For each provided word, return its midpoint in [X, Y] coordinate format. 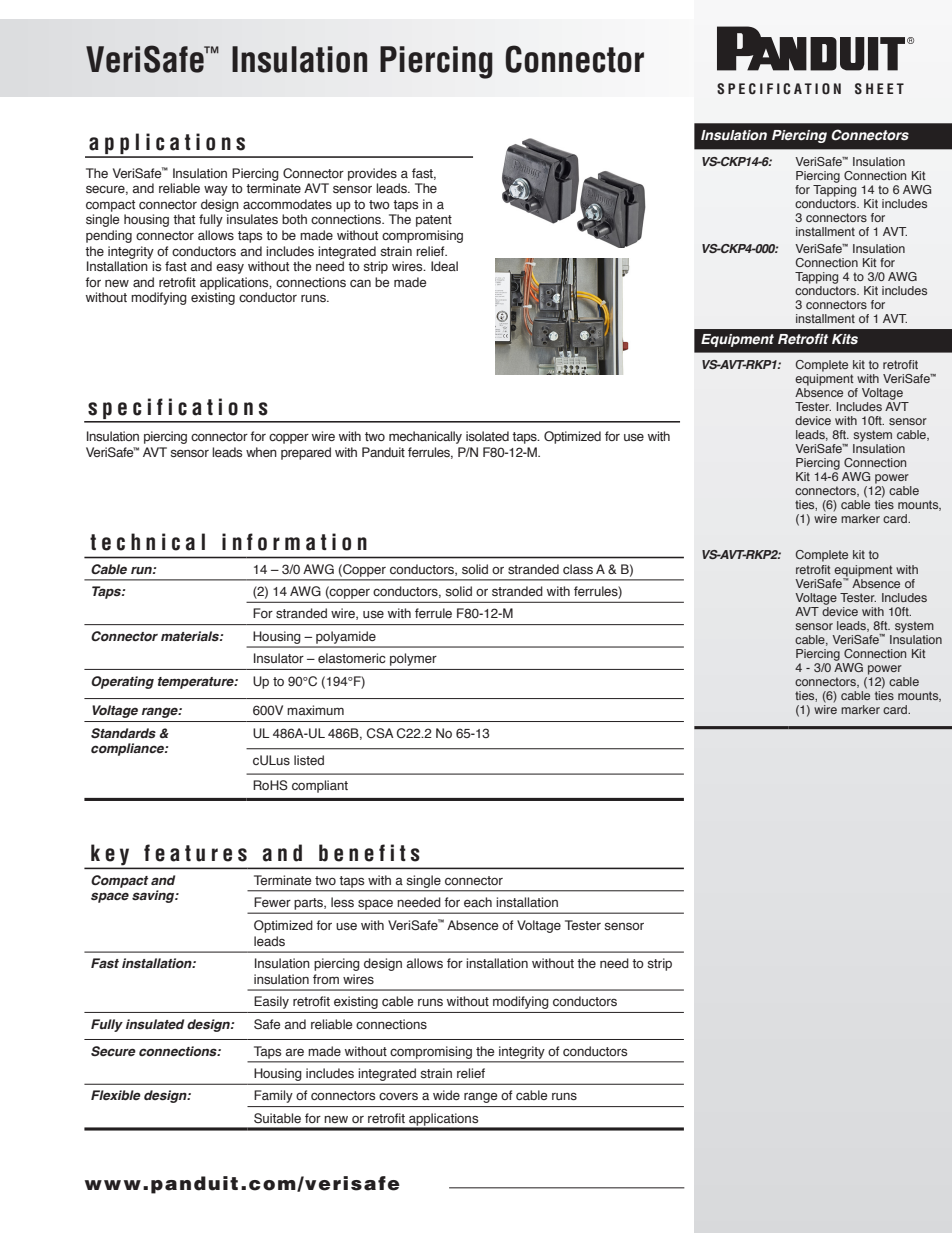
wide [446, 1095]
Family [273, 1096]
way [216, 190]
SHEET [879, 89]
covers [398, 1096]
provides [372, 174]
